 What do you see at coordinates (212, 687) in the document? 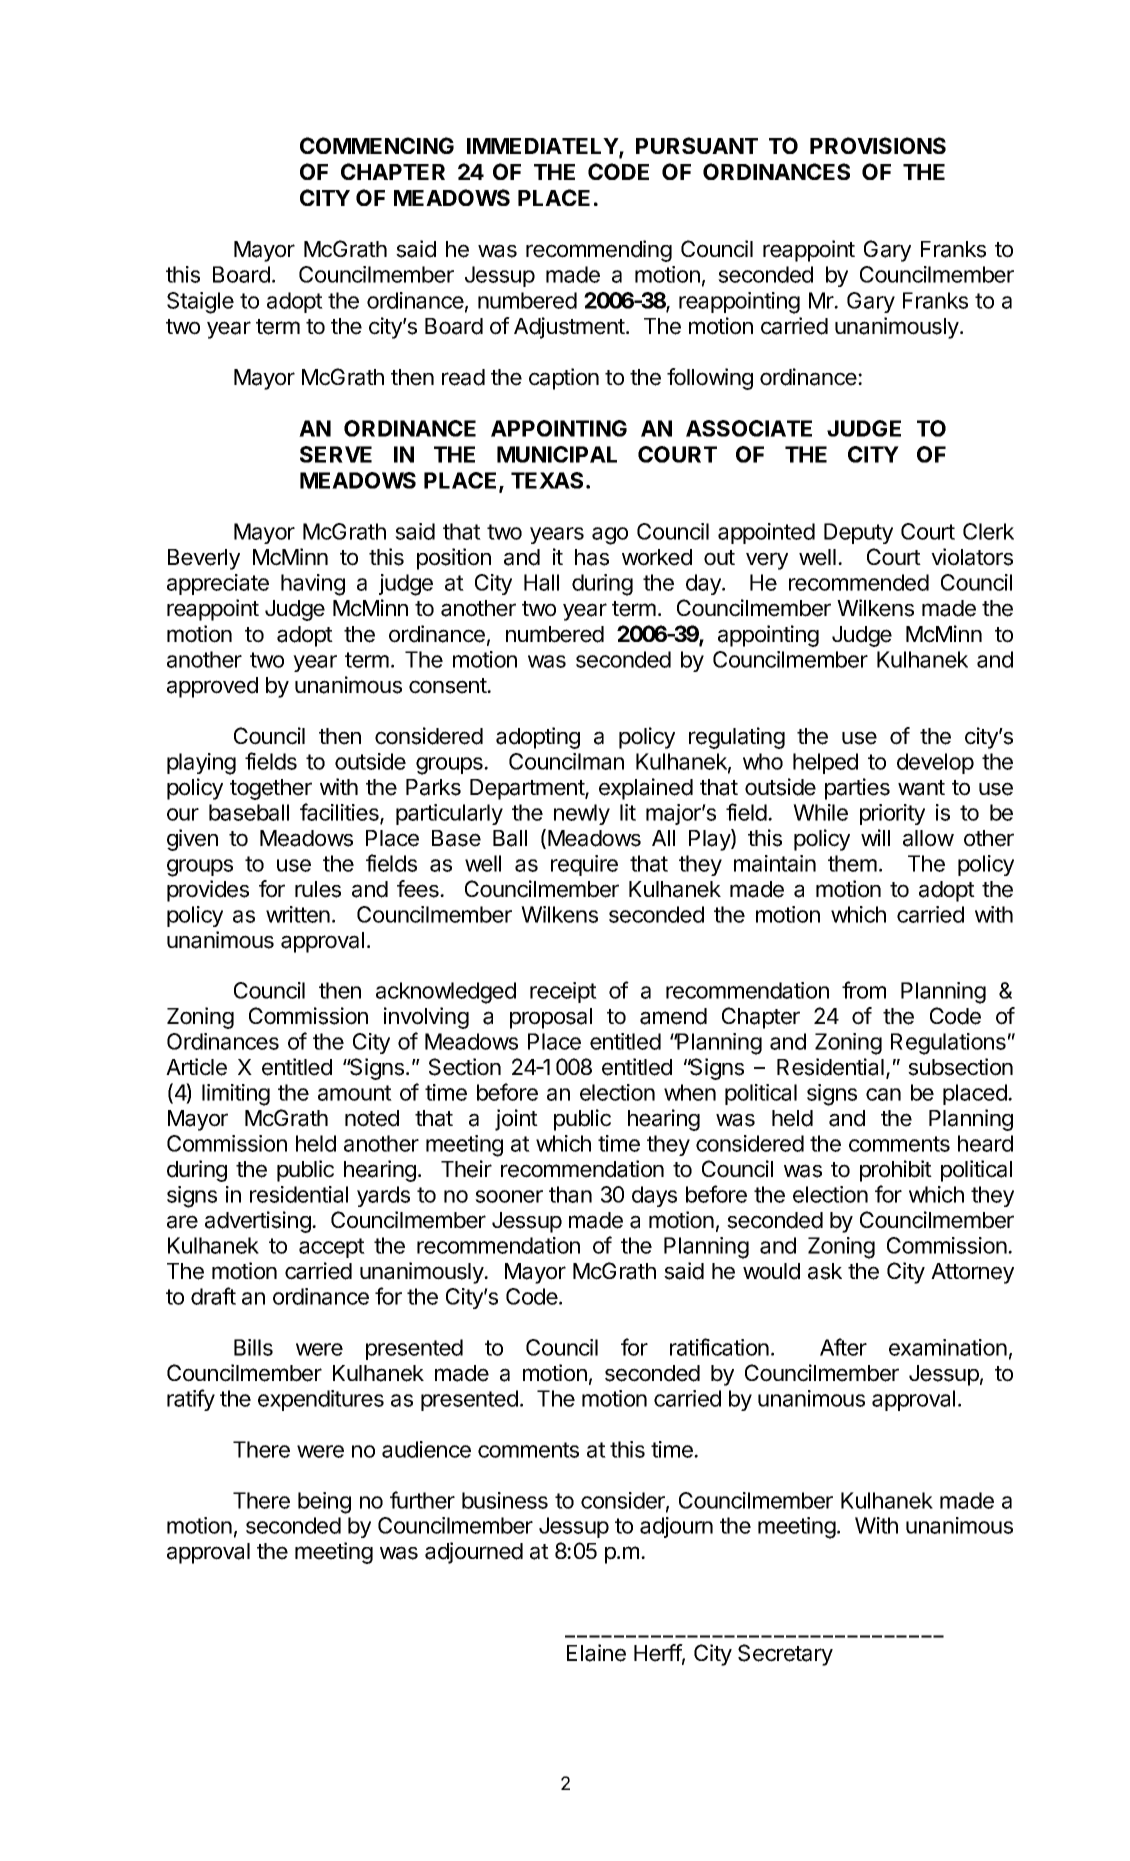
I see `approved` at bounding box center [212, 687].
